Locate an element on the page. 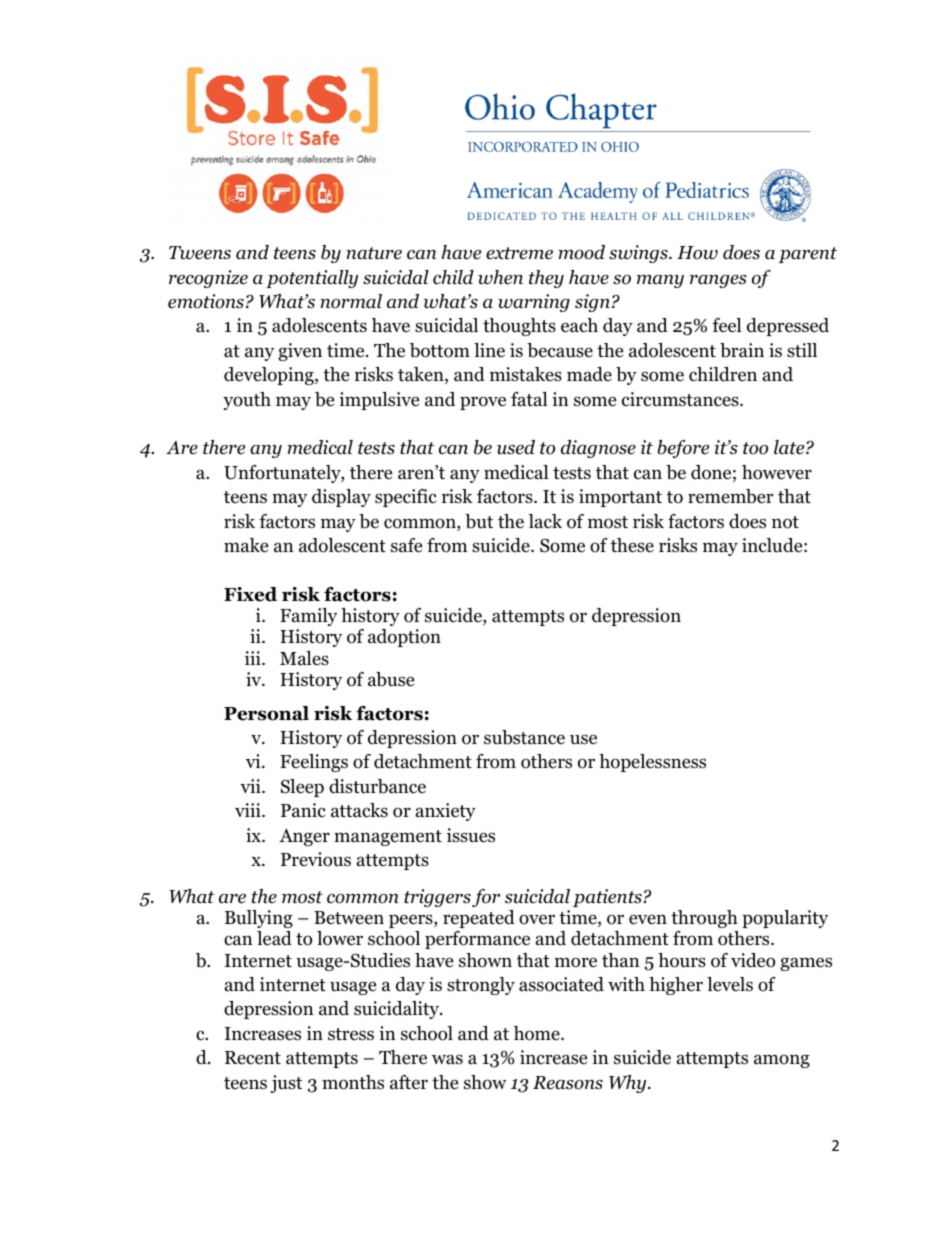 This document has height=1233, width=952. potentially is located at coordinates (312, 279).
